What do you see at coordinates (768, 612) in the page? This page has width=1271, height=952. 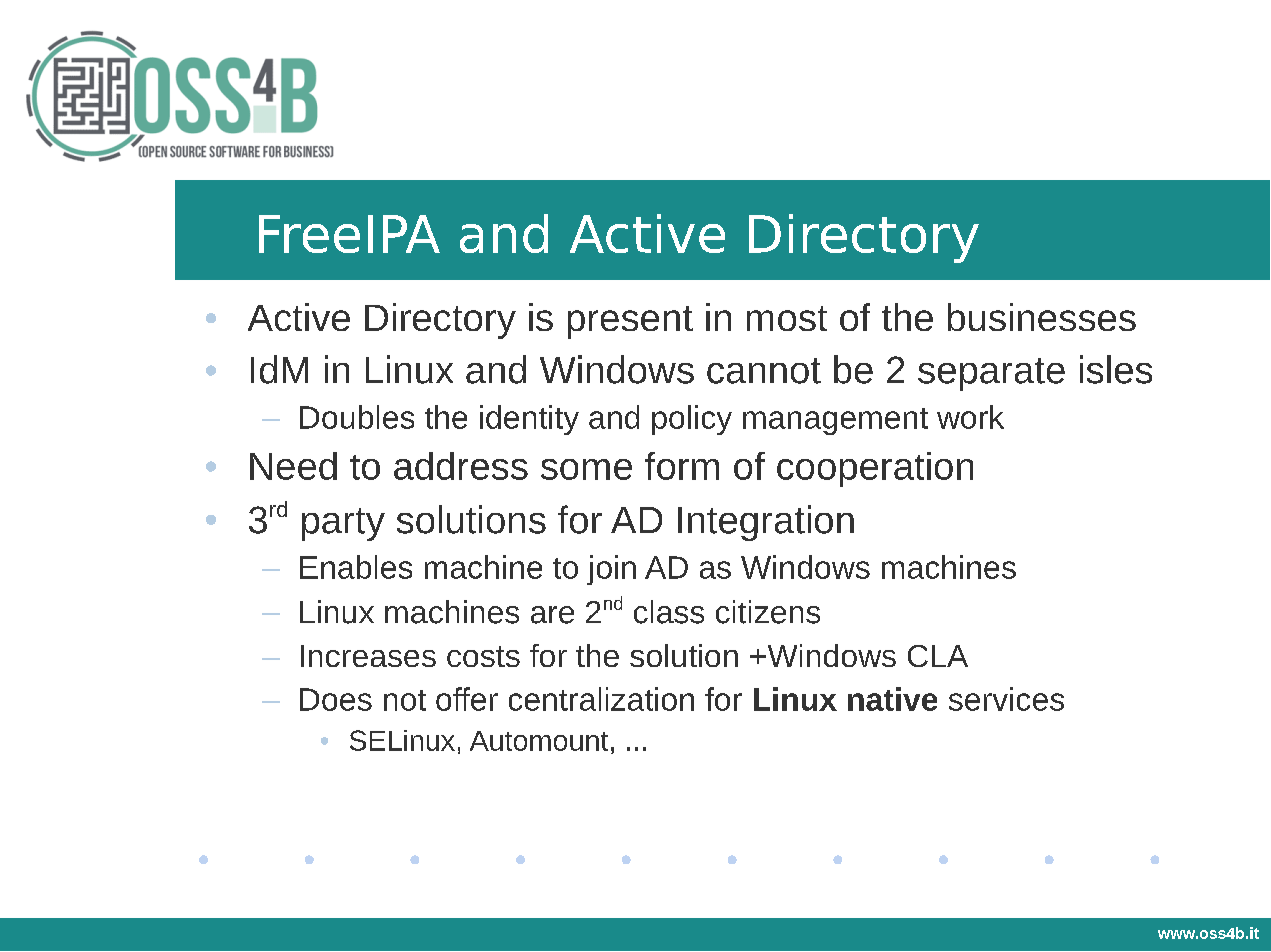 I see `citizens` at bounding box center [768, 612].
